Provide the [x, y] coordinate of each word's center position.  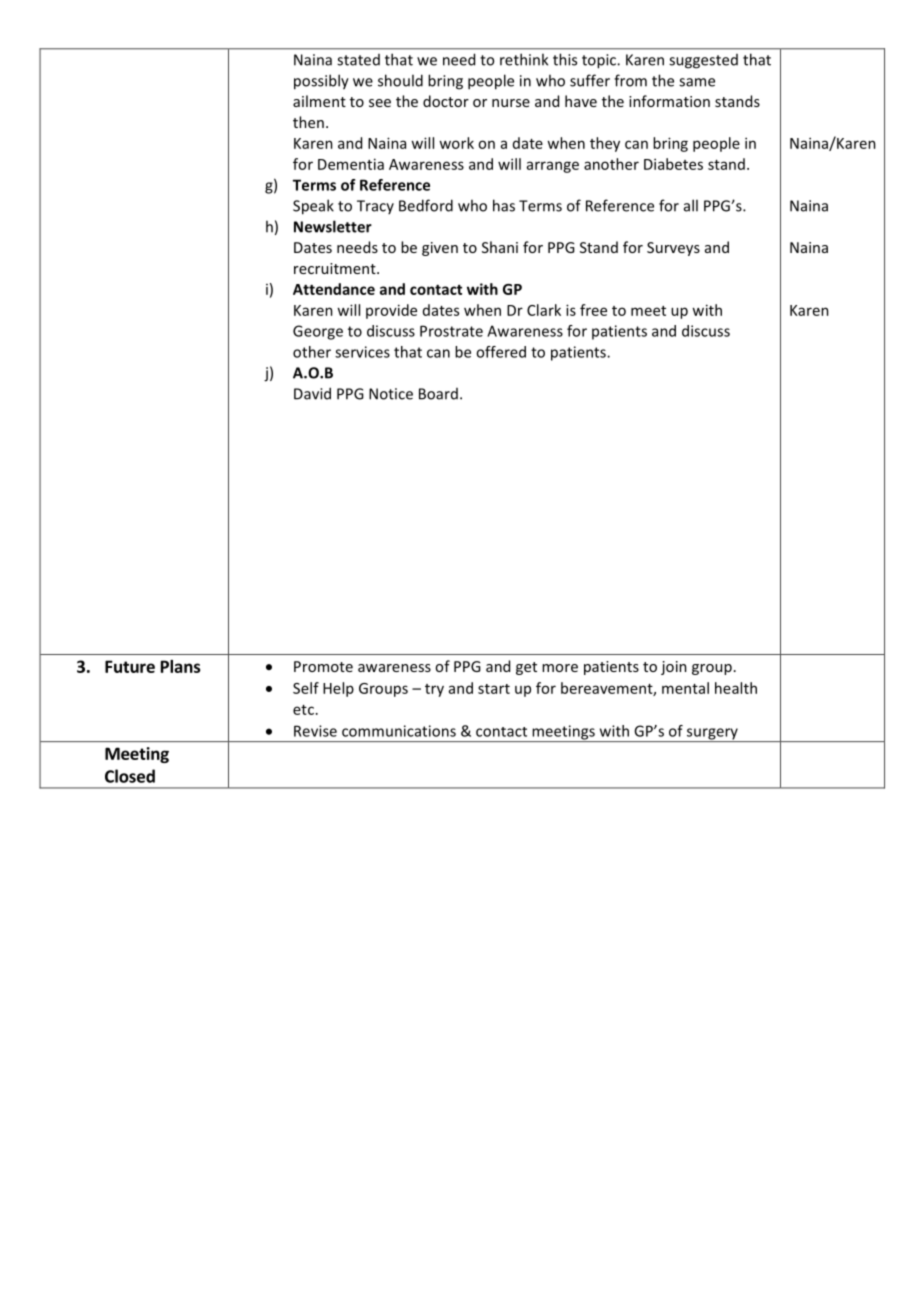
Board [438, 394]
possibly [321, 82]
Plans [181, 666]
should [400, 80]
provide [391, 311]
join [674, 668]
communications [399, 731]
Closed [130, 776]
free [593, 310]
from [630, 80]
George [318, 332]
